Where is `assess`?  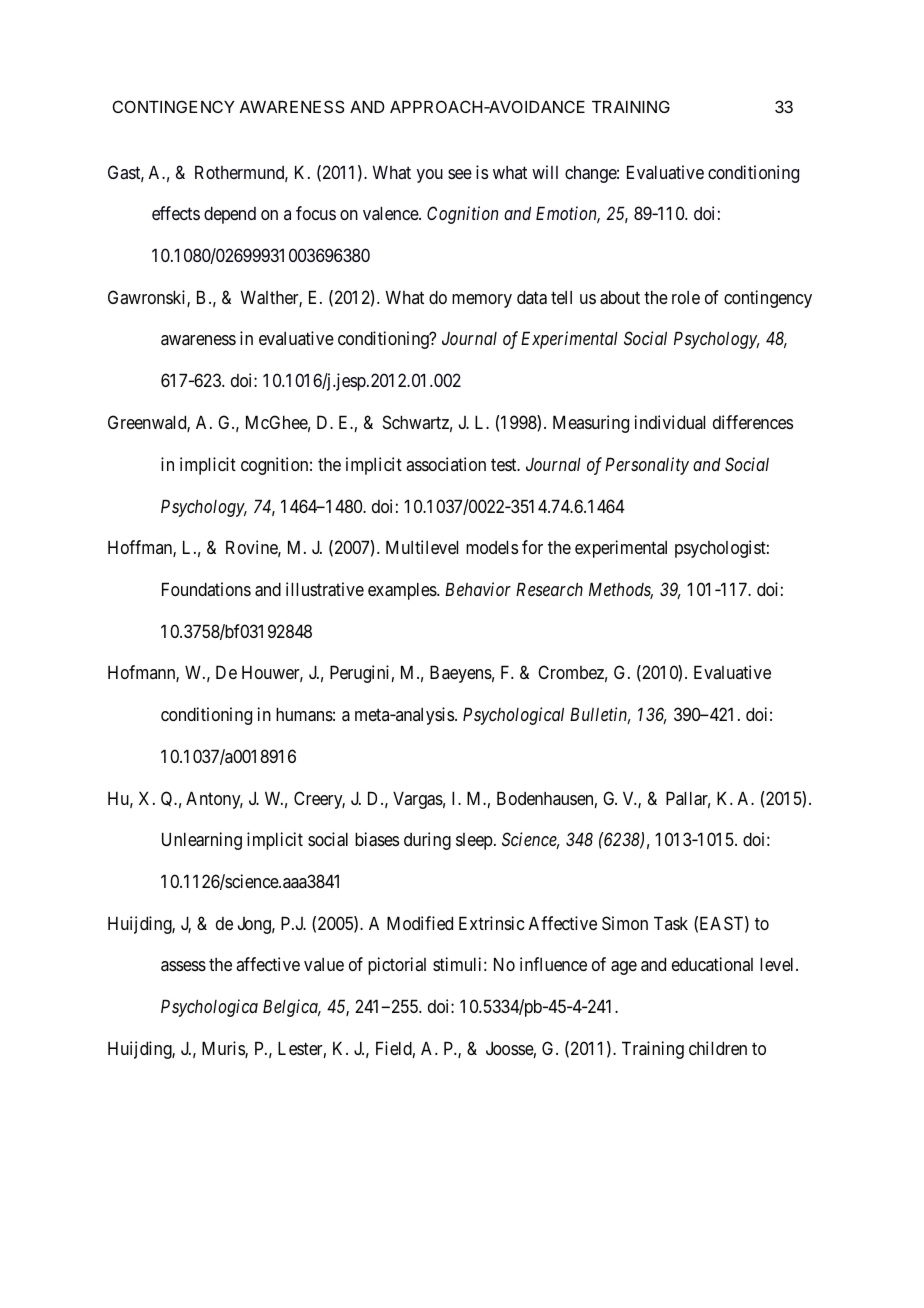
assess is located at coordinates (183, 966).
